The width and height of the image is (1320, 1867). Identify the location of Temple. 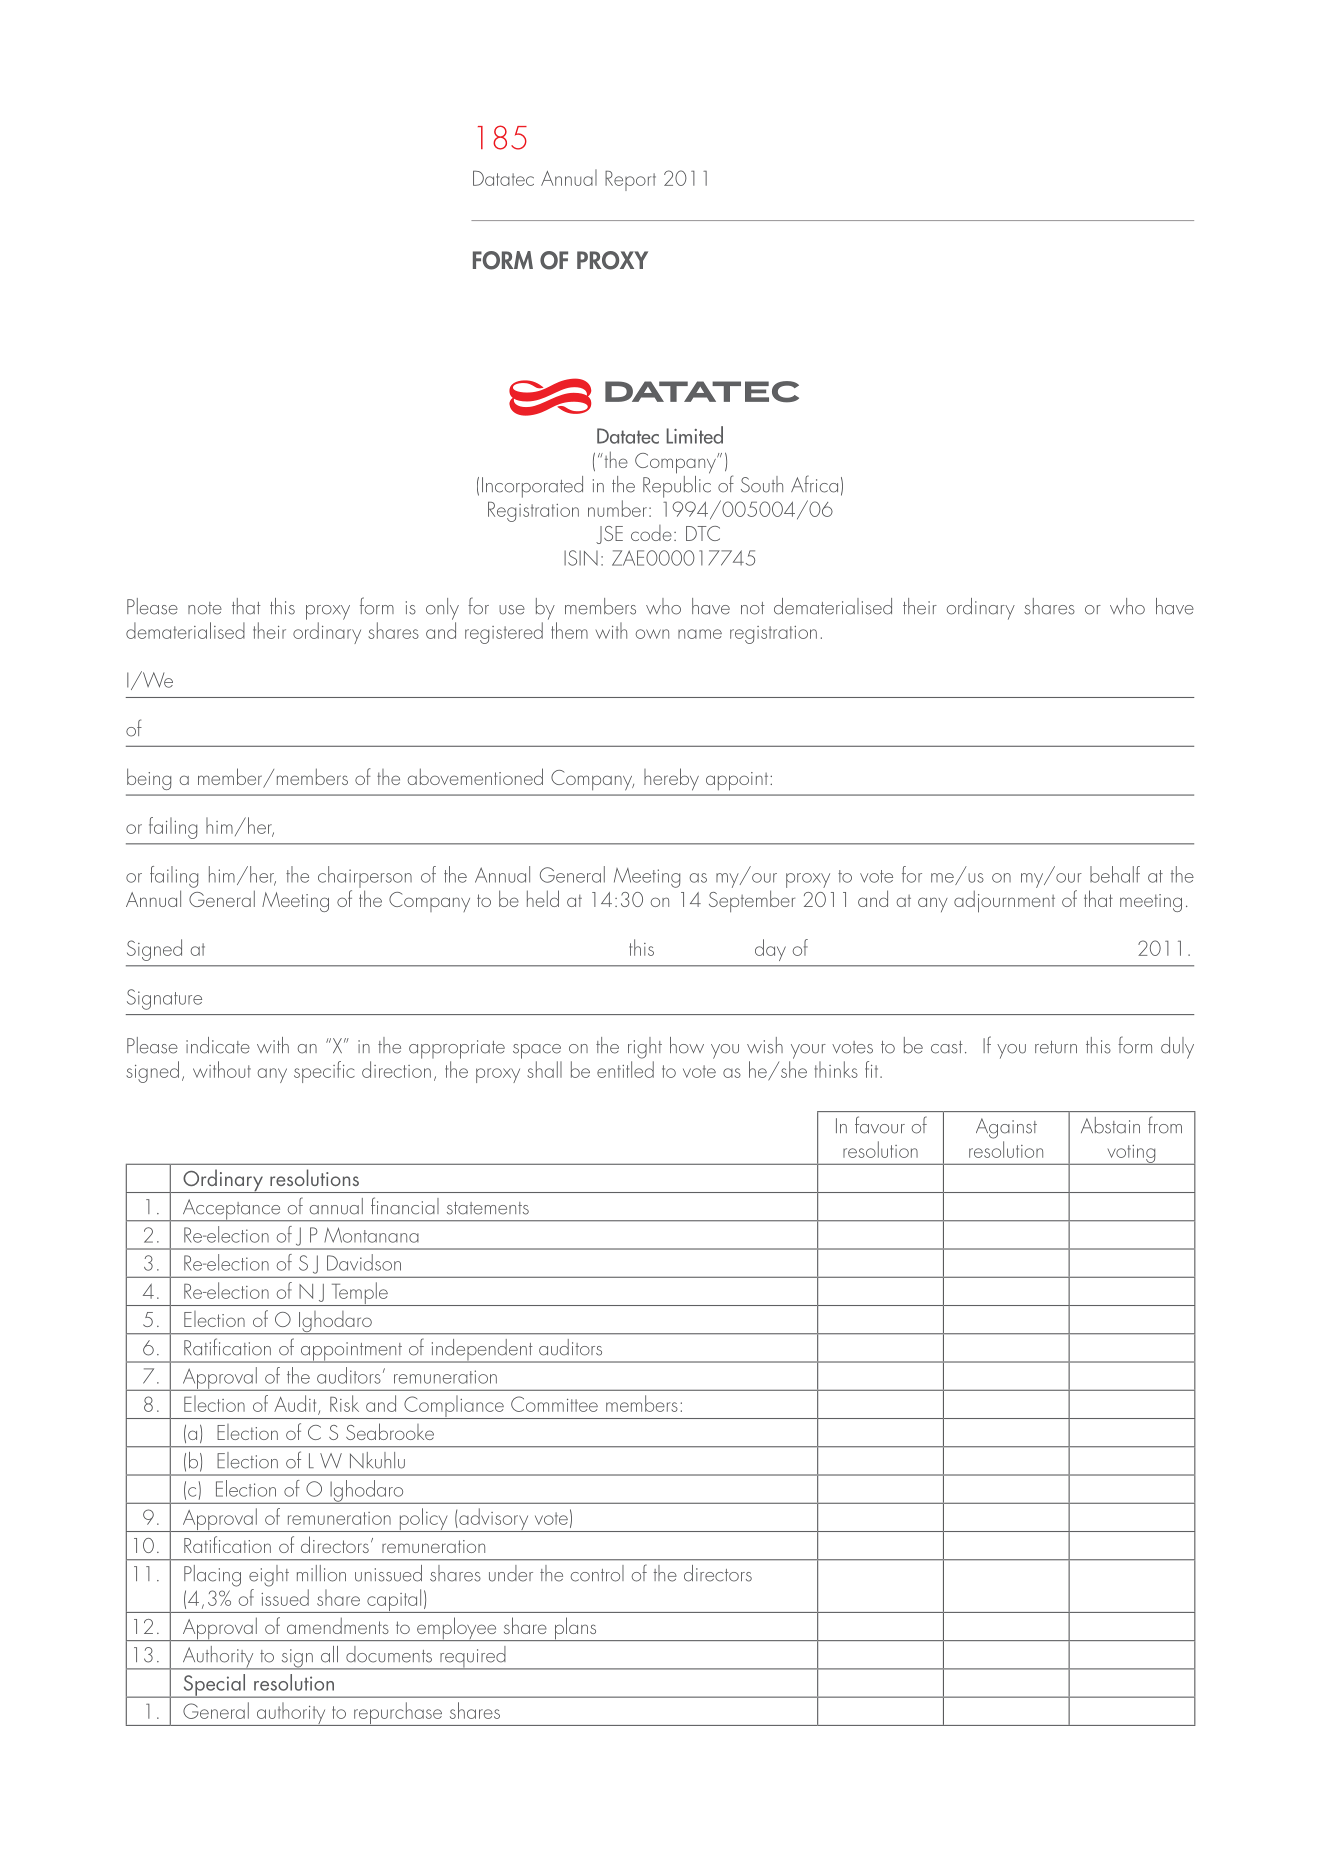
(359, 1294).
